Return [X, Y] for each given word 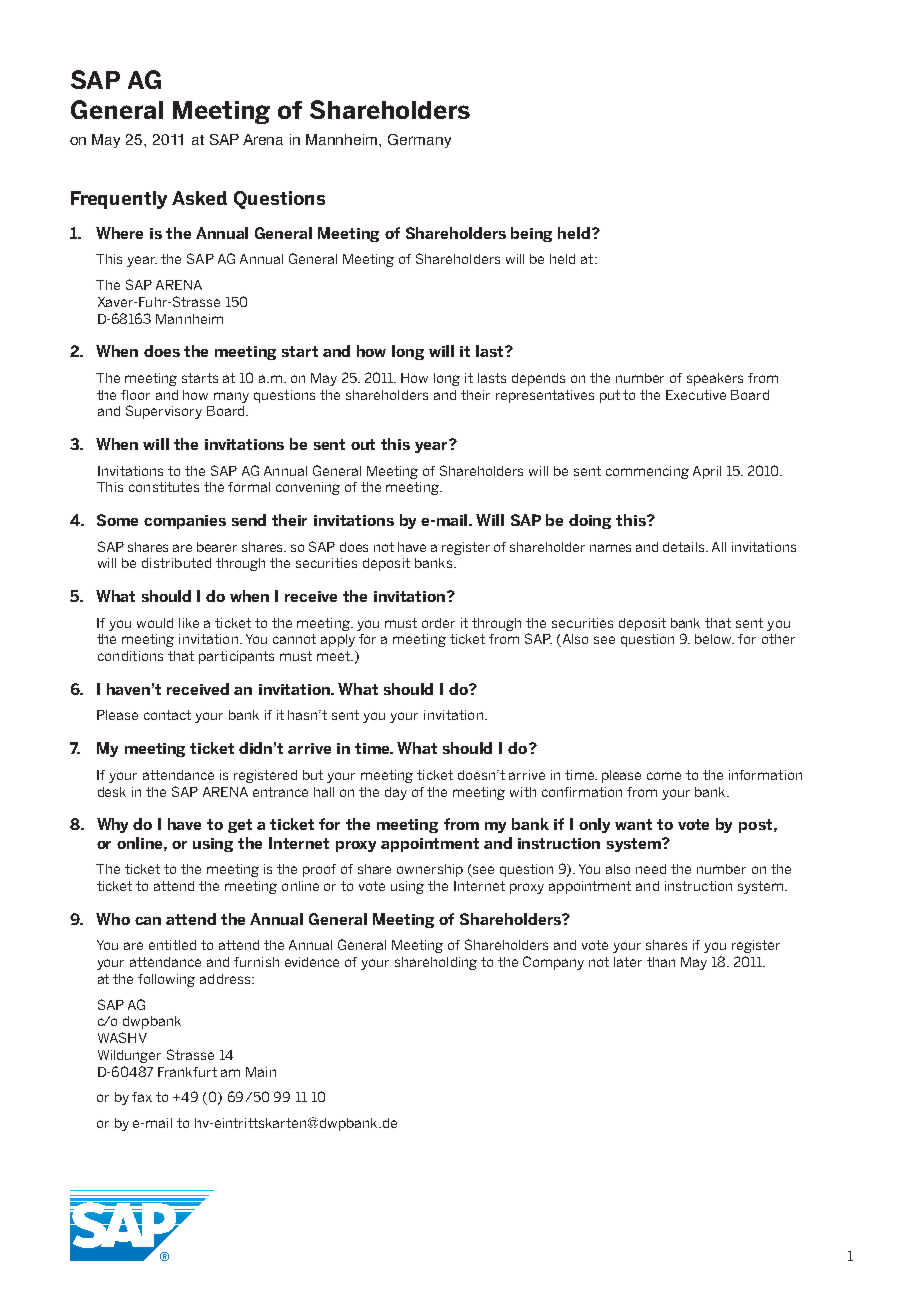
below [714, 639]
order [438, 623]
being [531, 234]
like [189, 623]
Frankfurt [187, 1072]
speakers [715, 379]
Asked [199, 198]
